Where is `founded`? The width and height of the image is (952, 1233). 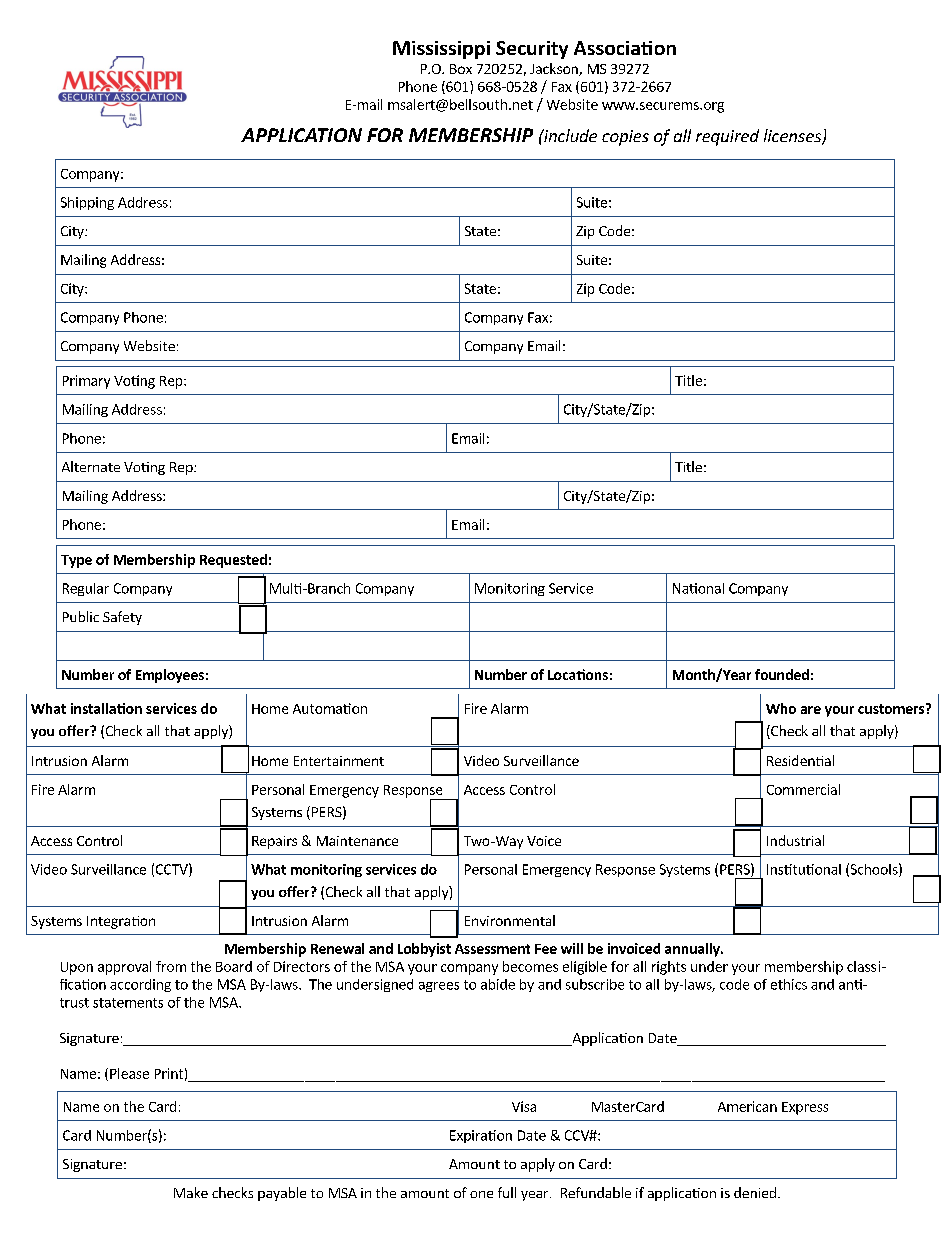
founded is located at coordinates (782, 674).
